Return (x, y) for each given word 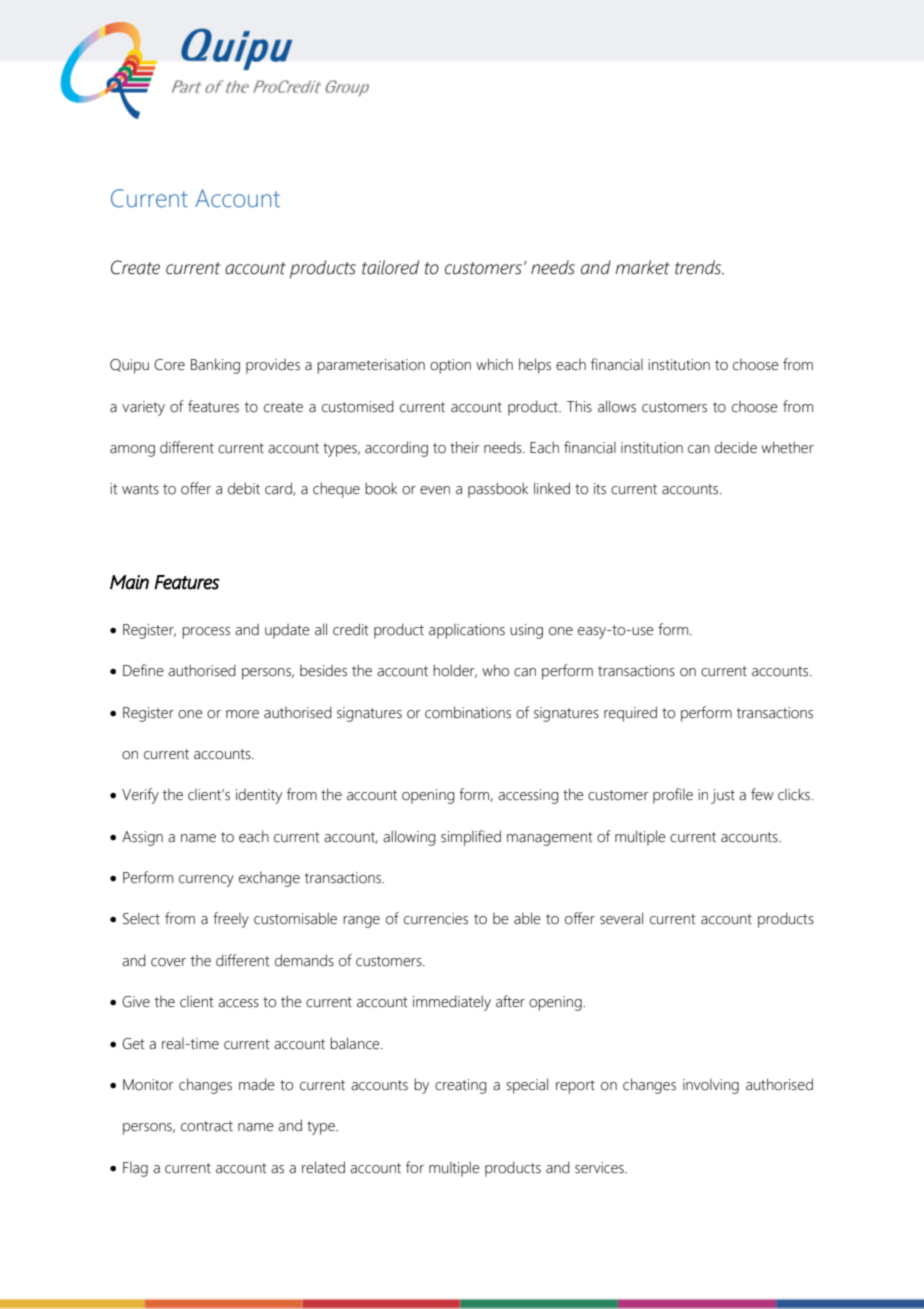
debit (244, 488)
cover (168, 962)
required (630, 714)
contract (207, 1126)
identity (259, 796)
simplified (471, 838)
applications (467, 631)
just (723, 796)
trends (699, 267)
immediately (452, 1003)
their (465, 447)
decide (736, 447)
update (287, 631)
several (621, 918)
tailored (390, 267)
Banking (215, 366)
